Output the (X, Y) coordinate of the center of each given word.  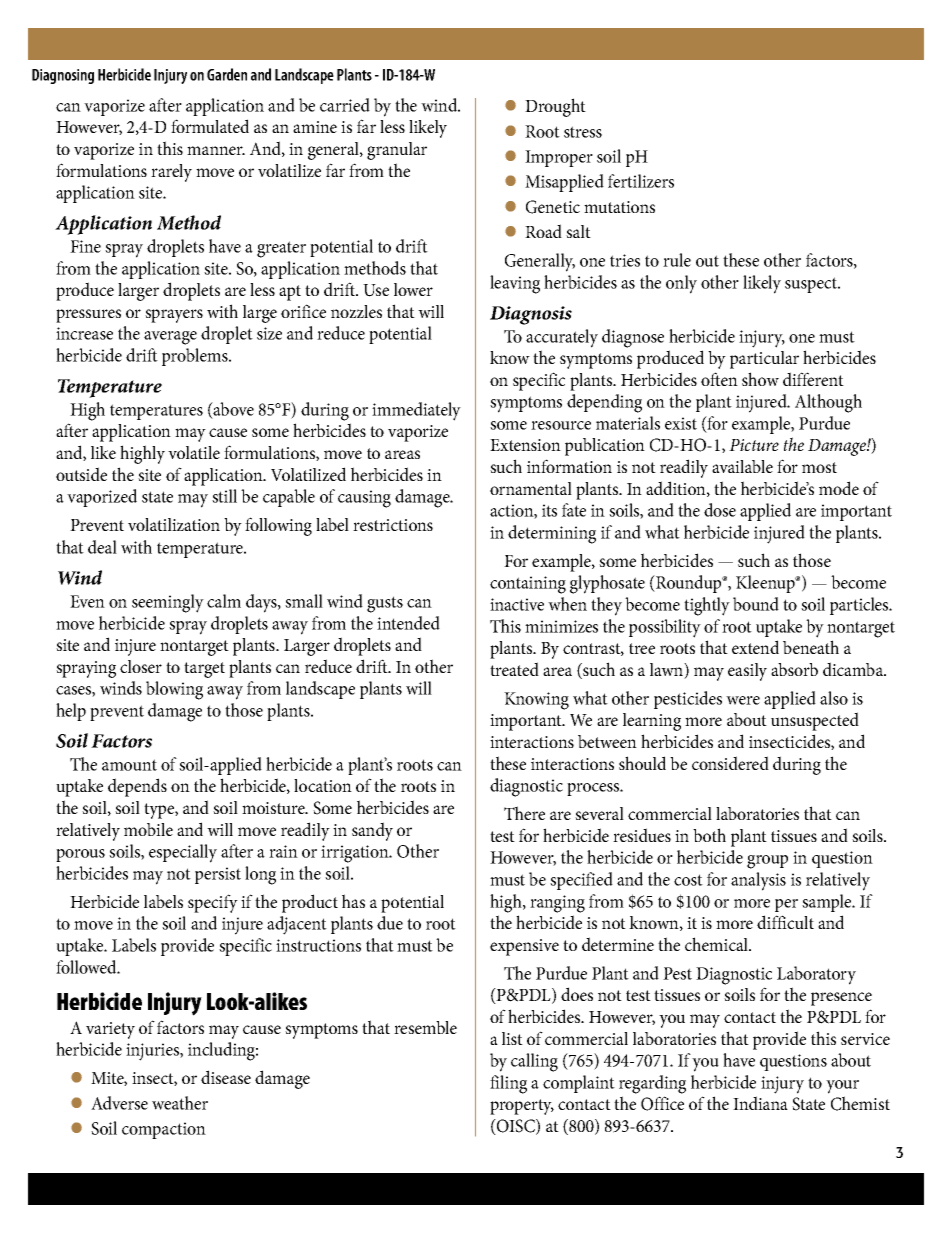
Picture (754, 445)
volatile (194, 452)
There (524, 813)
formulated (210, 126)
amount (129, 765)
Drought (555, 107)
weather (180, 1103)
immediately (416, 411)
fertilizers (641, 181)
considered (730, 763)
